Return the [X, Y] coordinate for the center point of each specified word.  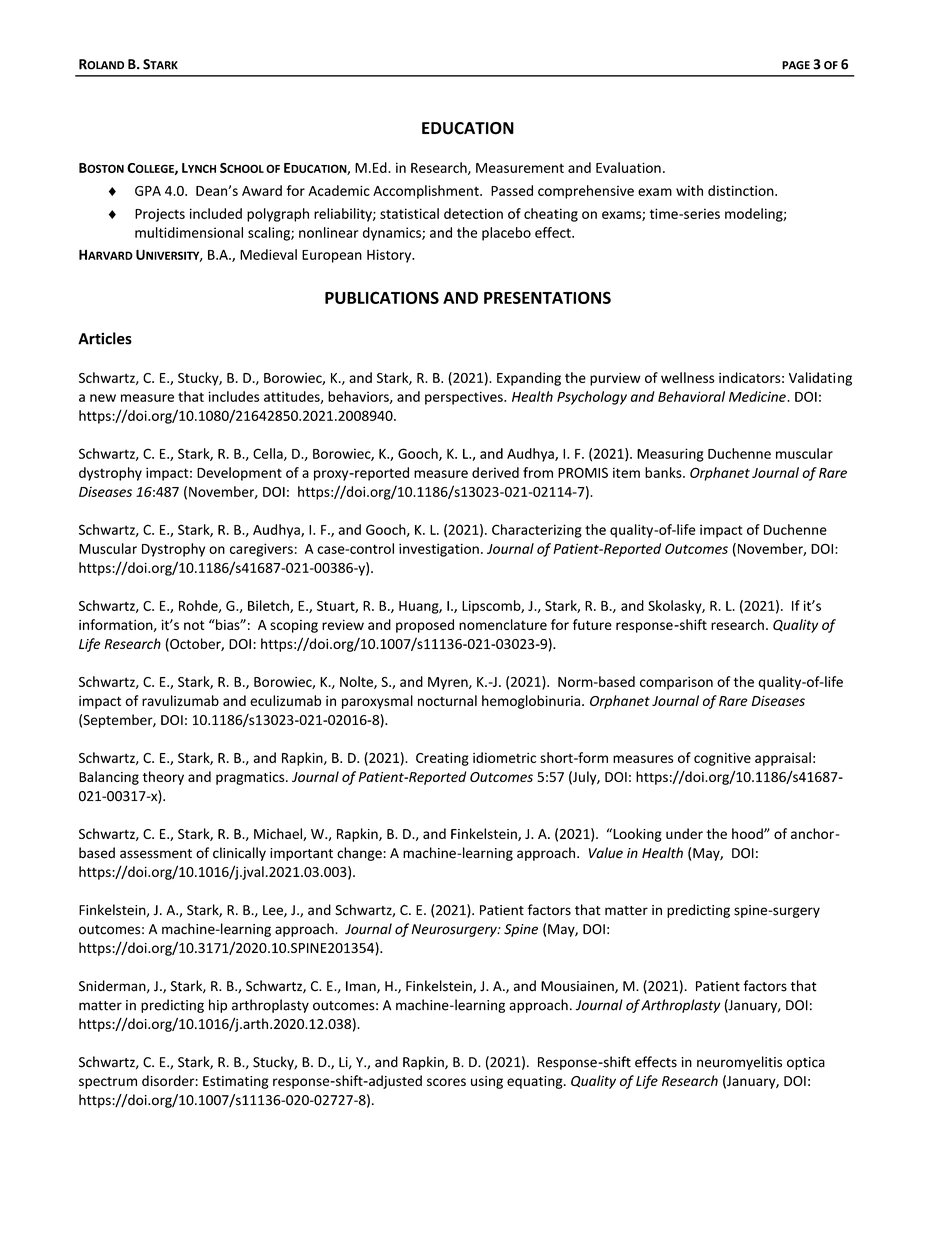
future [592, 624]
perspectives [465, 398]
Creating [442, 759]
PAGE [796, 65]
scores [446, 1082]
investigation [439, 550]
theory [163, 778]
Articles [105, 338]
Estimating [236, 1082]
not [194, 625]
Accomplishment [427, 192]
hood [748, 833]
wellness [687, 377]
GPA [148, 191]
